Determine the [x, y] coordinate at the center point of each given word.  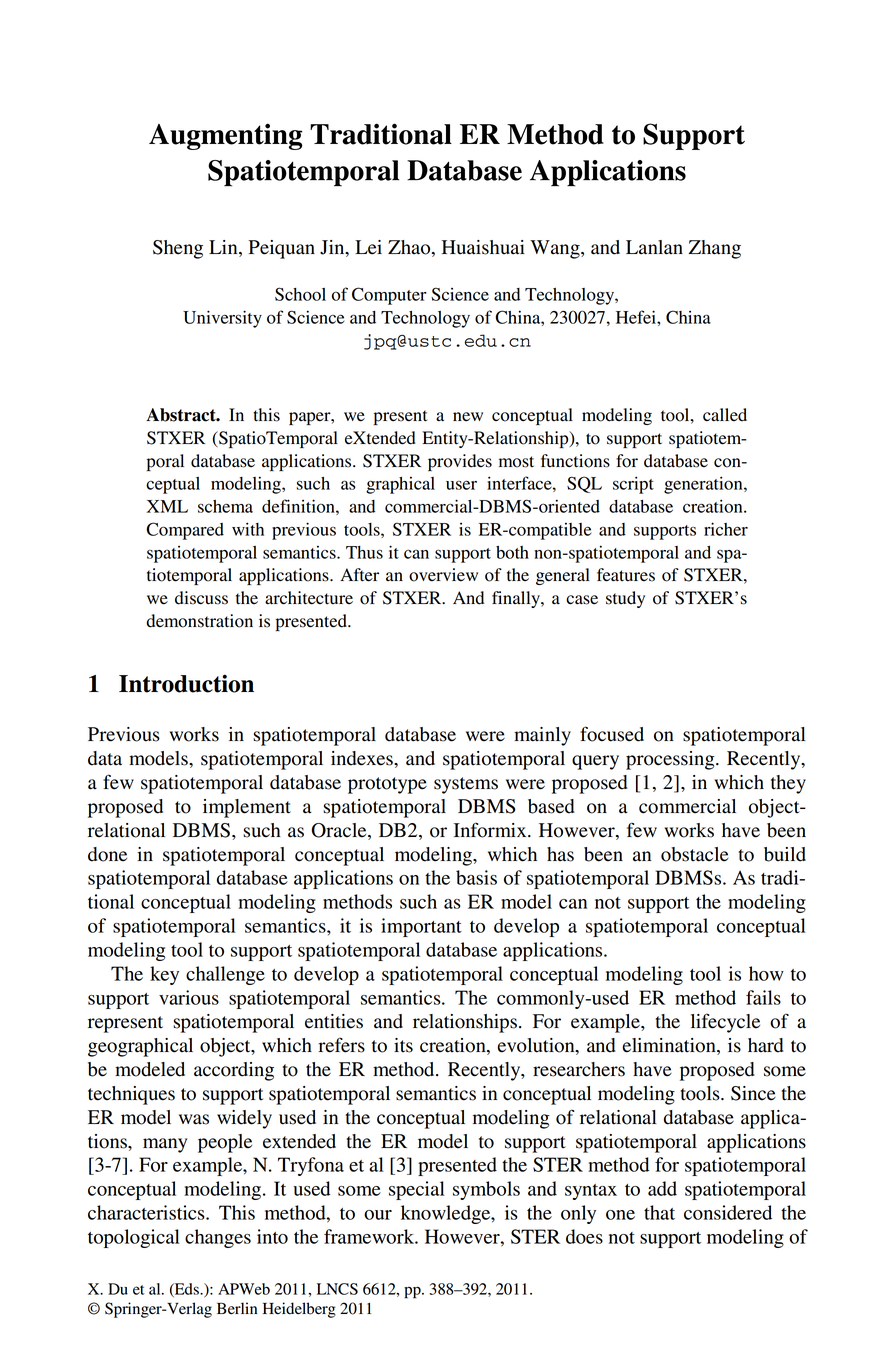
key [164, 975]
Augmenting [225, 136]
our [378, 1215]
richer [726, 529]
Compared [185, 531]
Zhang [714, 249]
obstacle [695, 854]
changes [218, 1238]
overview [443, 575]
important [421, 927]
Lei [368, 247]
